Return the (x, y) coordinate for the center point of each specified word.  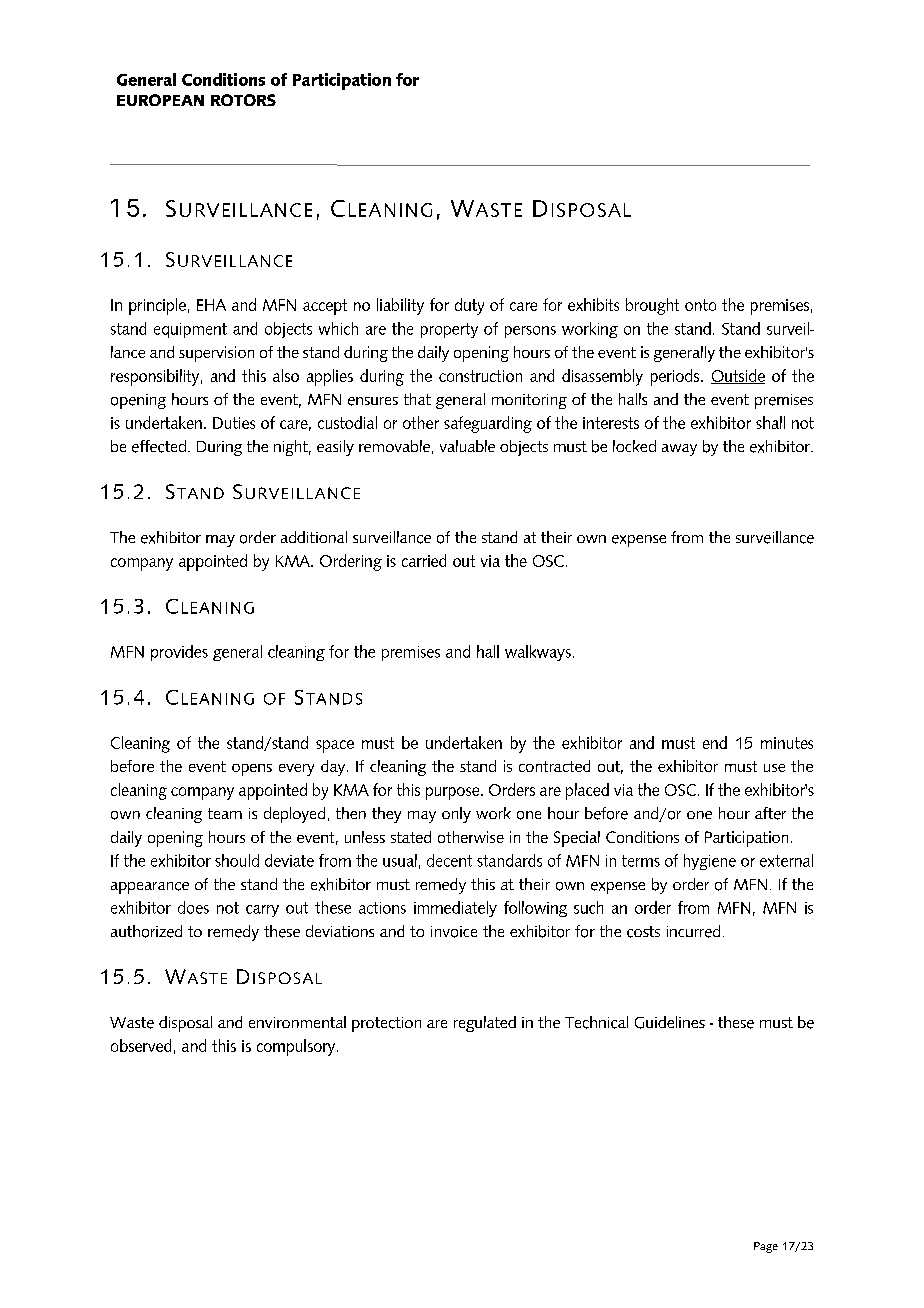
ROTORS (243, 100)
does (193, 907)
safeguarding (488, 424)
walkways (538, 653)
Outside (738, 376)
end (715, 742)
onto (700, 305)
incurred (693, 931)
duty (469, 306)
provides (179, 653)
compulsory (297, 1047)
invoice (454, 932)
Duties (234, 423)
